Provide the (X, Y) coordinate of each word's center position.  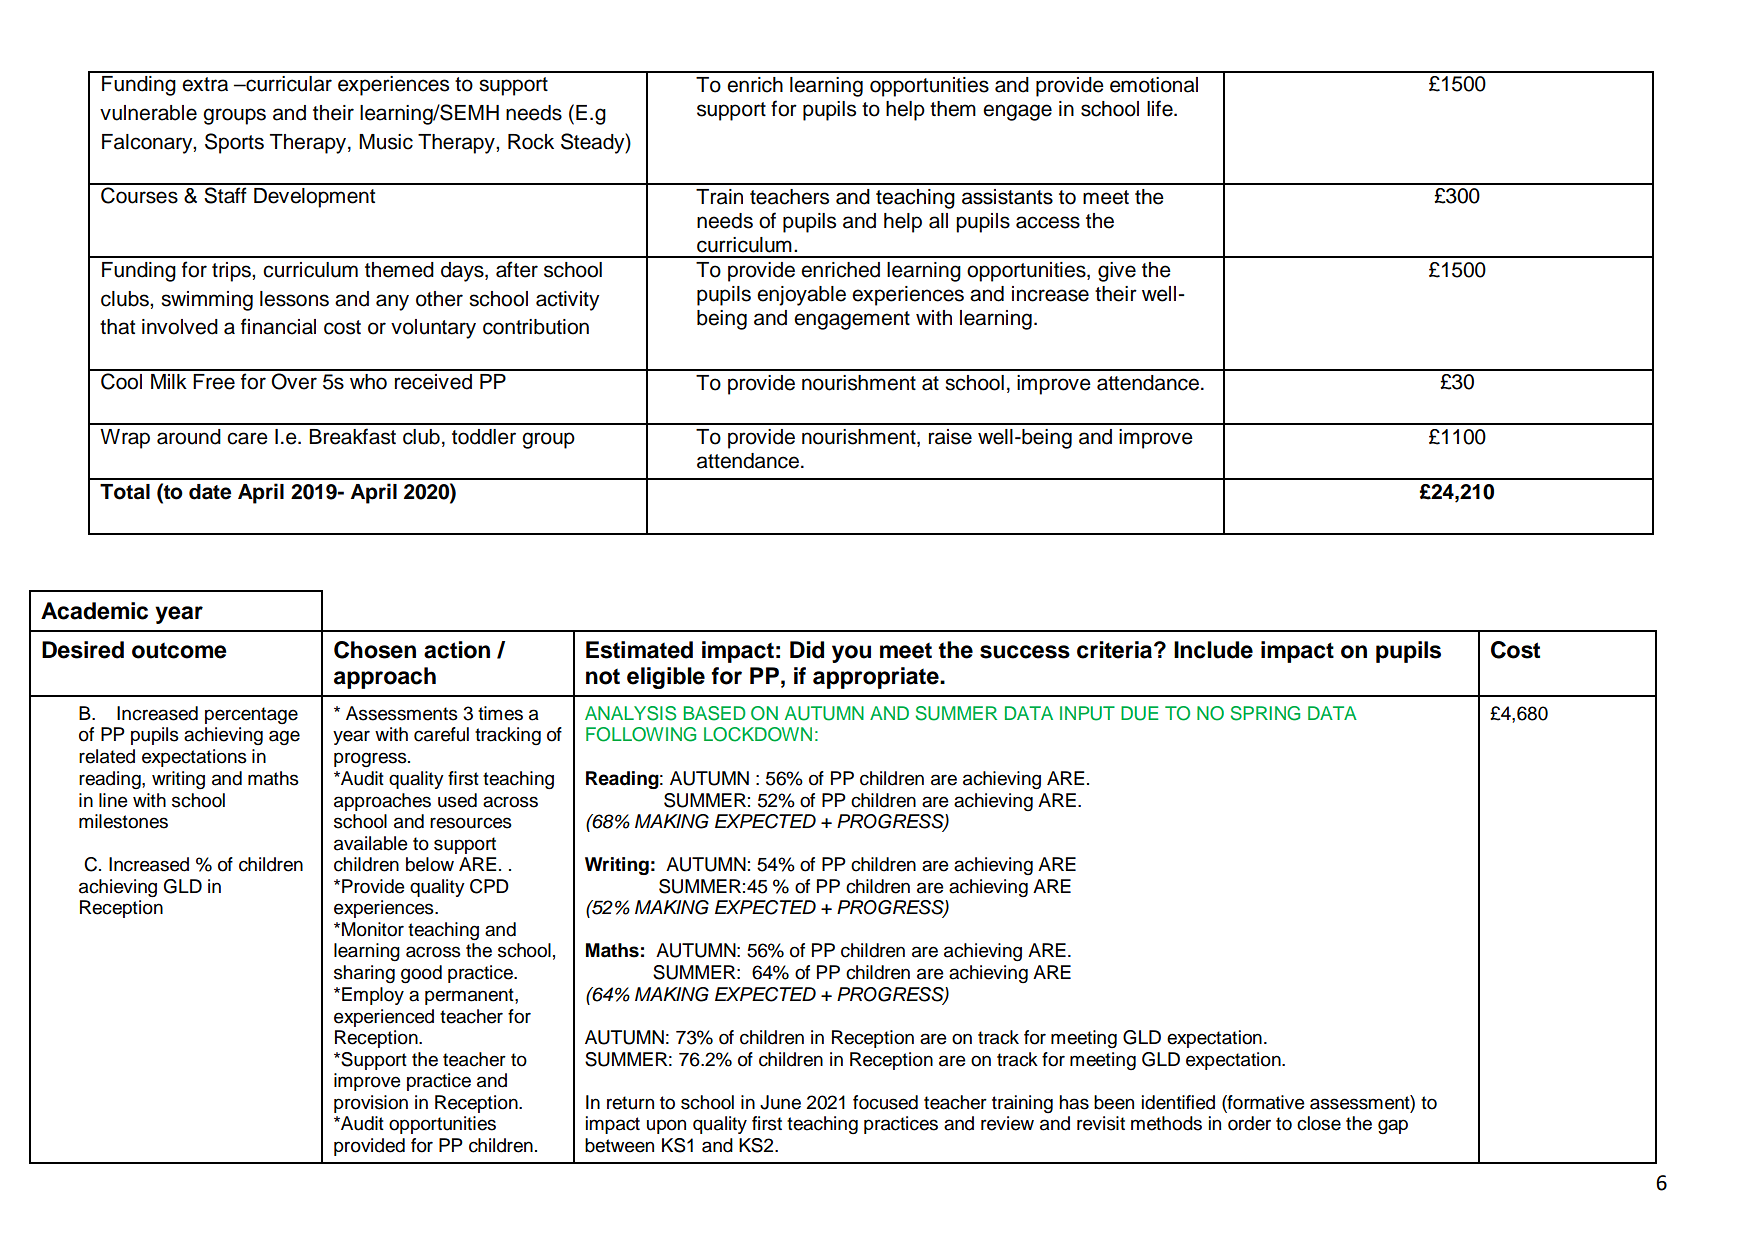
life (1161, 108)
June (780, 1102)
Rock (531, 142)
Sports (234, 143)
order (1249, 1123)
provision (371, 1104)
